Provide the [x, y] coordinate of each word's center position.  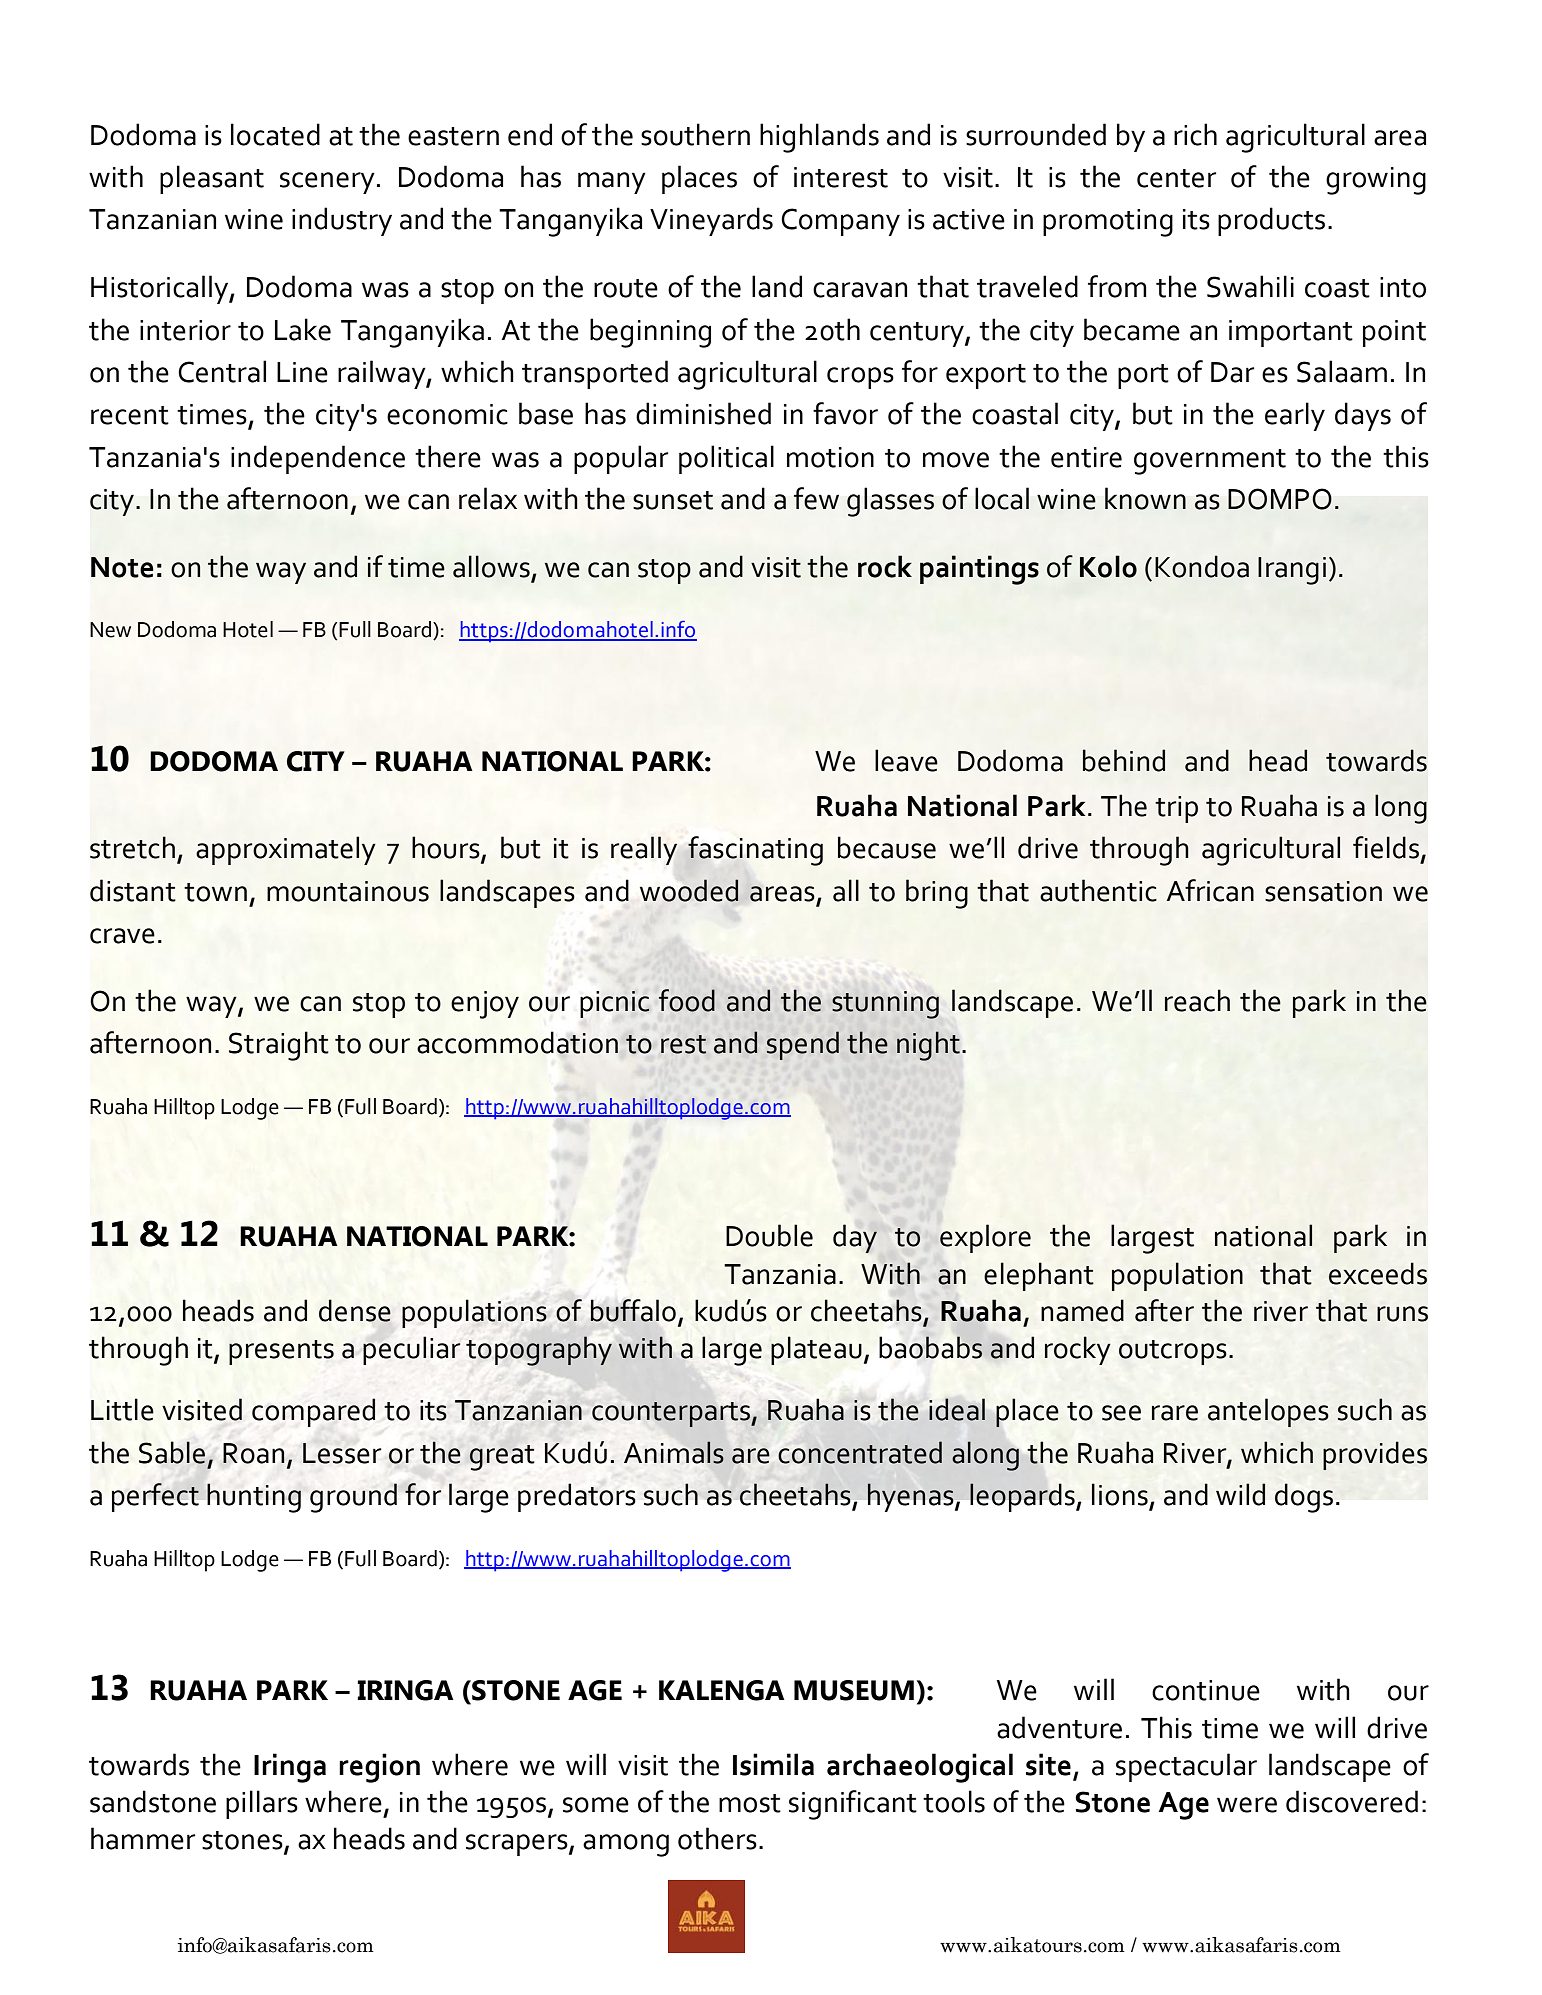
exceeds [1378, 1273]
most [750, 1803]
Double [769, 1235]
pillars [262, 1804]
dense [355, 1310]
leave [906, 760]
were [1247, 1805]
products [1271, 221]
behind [1124, 760]
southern [695, 134]
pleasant [212, 179]
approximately [286, 850]
